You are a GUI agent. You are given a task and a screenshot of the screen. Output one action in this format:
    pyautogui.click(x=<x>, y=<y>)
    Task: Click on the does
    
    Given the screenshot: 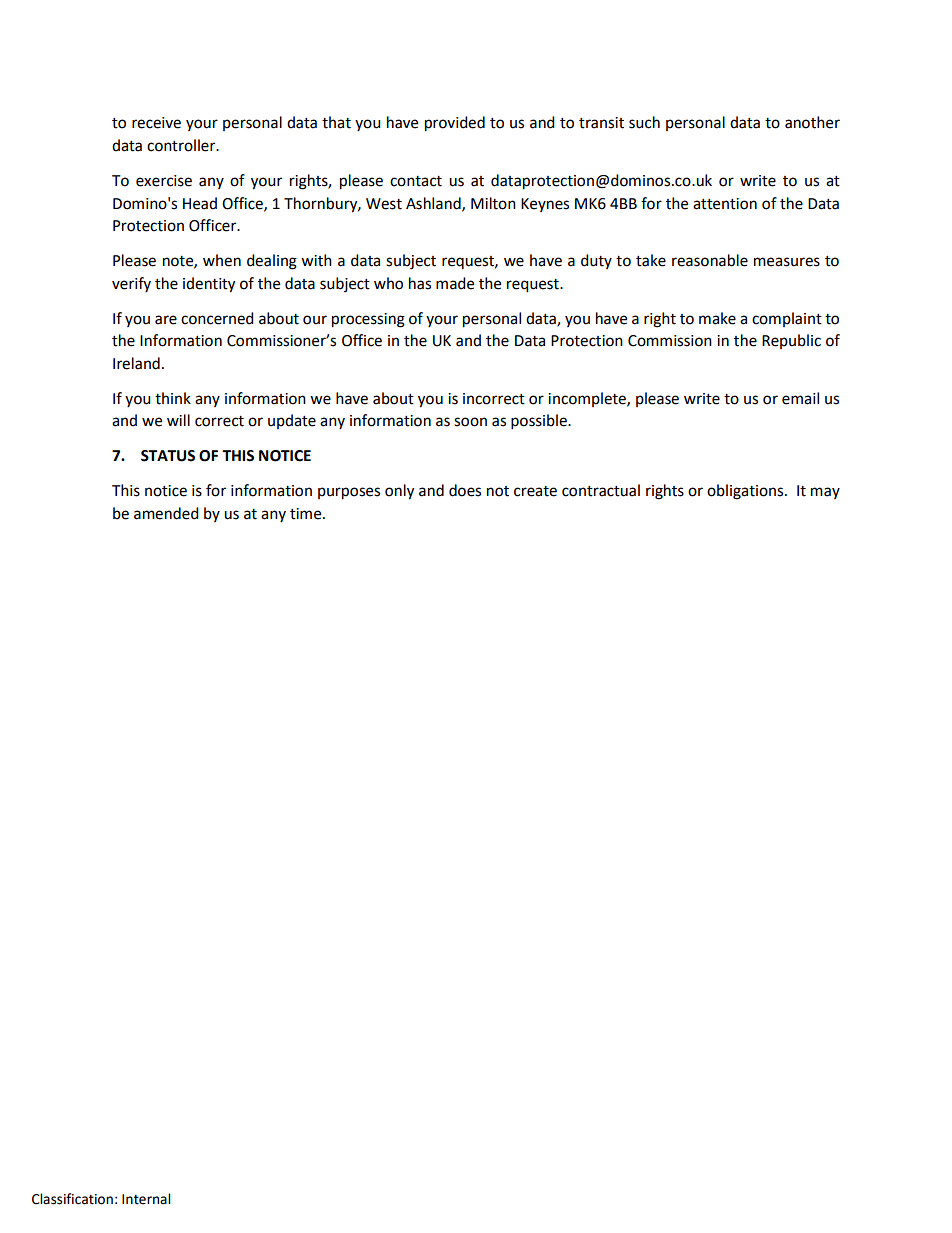 What is the action you would take?
    pyautogui.click(x=465, y=490)
